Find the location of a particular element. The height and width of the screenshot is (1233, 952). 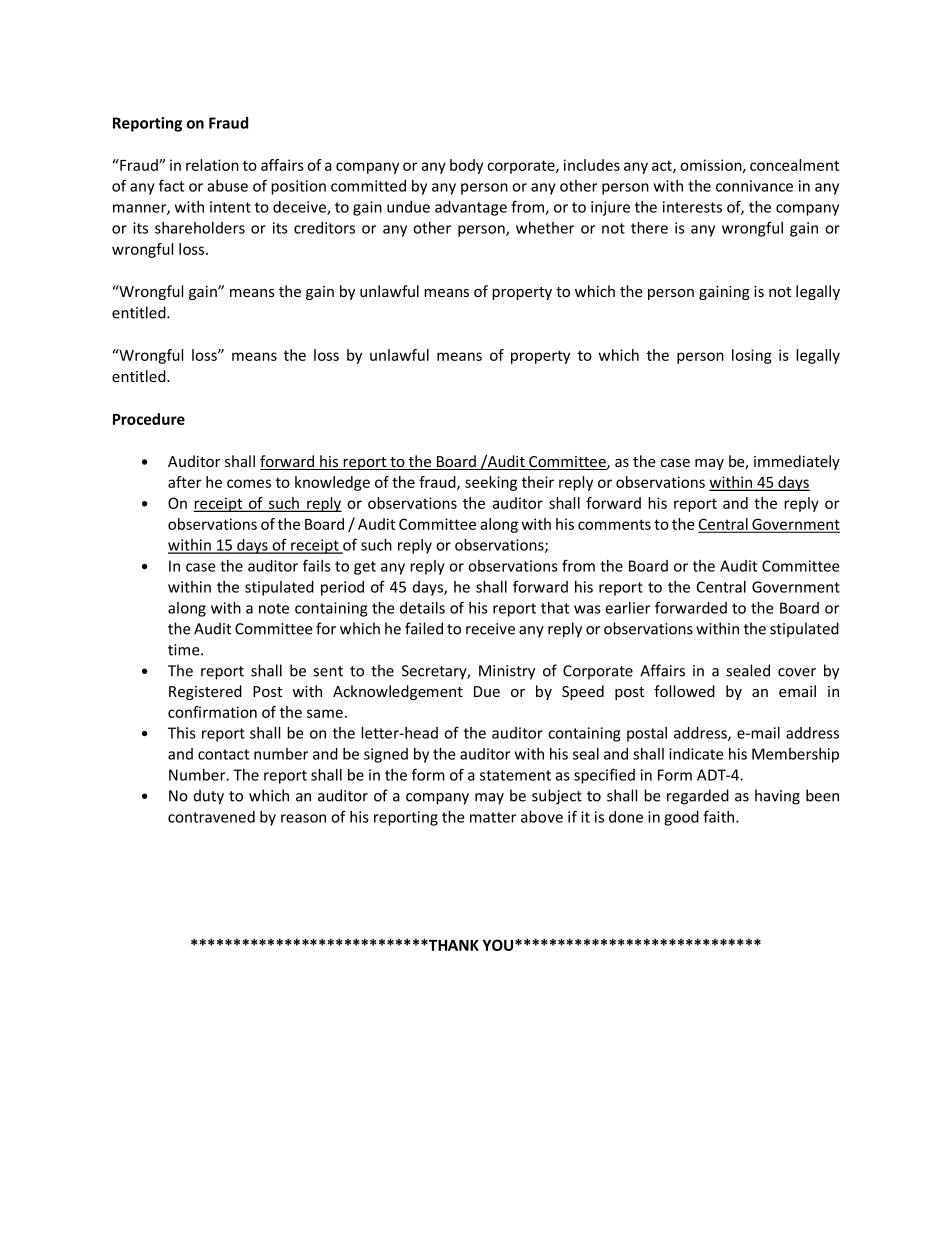

abuse is located at coordinates (227, 186).
